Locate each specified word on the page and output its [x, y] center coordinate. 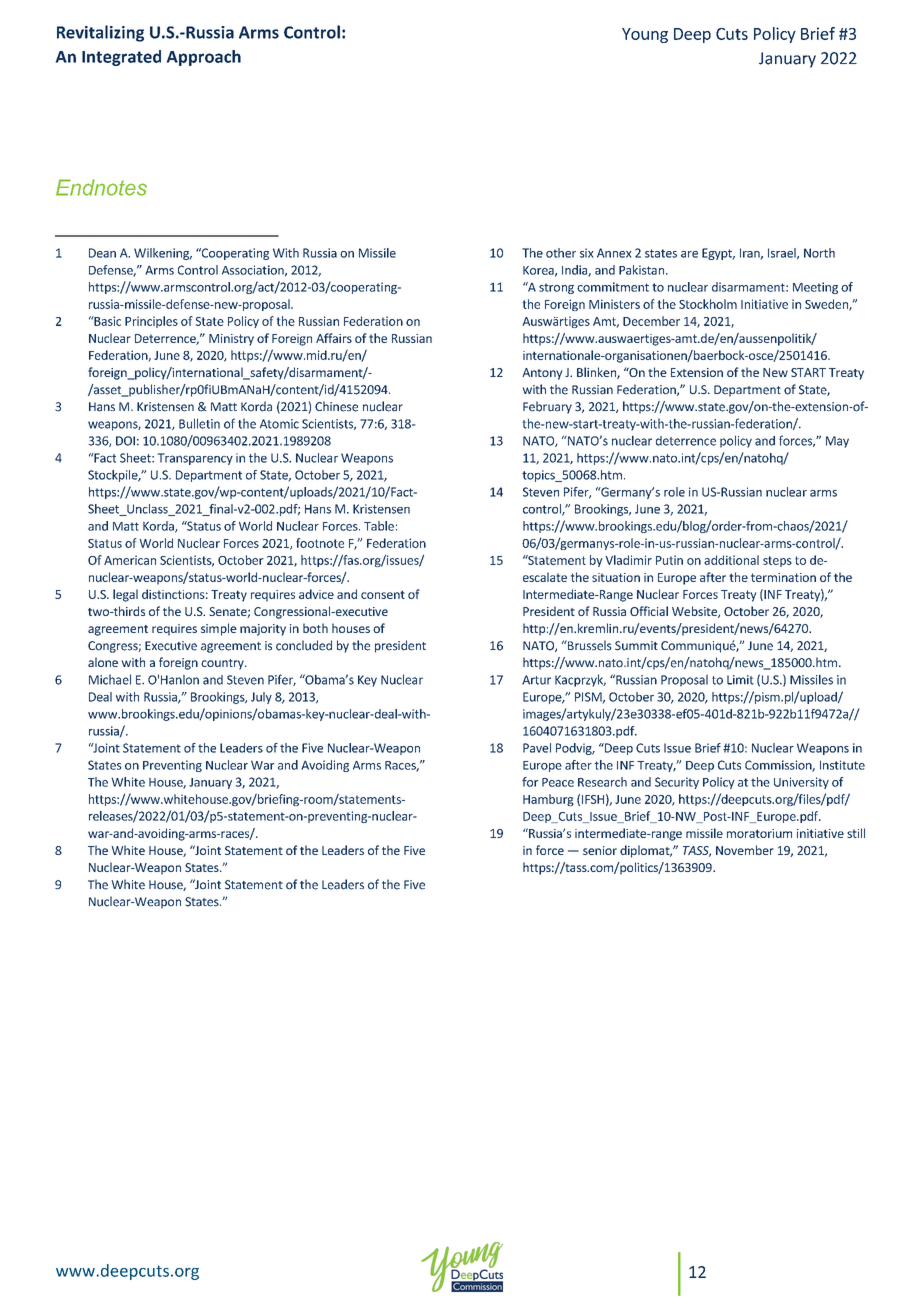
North [819, 253]
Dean [102, 253]
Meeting [815, 288]
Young [645, 35]
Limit [740, 680]
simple [219, 629]
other [561, 253]
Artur [536, 680]
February [547, 407]
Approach [204, 58]
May [837, 442]
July [261, 698]
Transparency [195, 459]
